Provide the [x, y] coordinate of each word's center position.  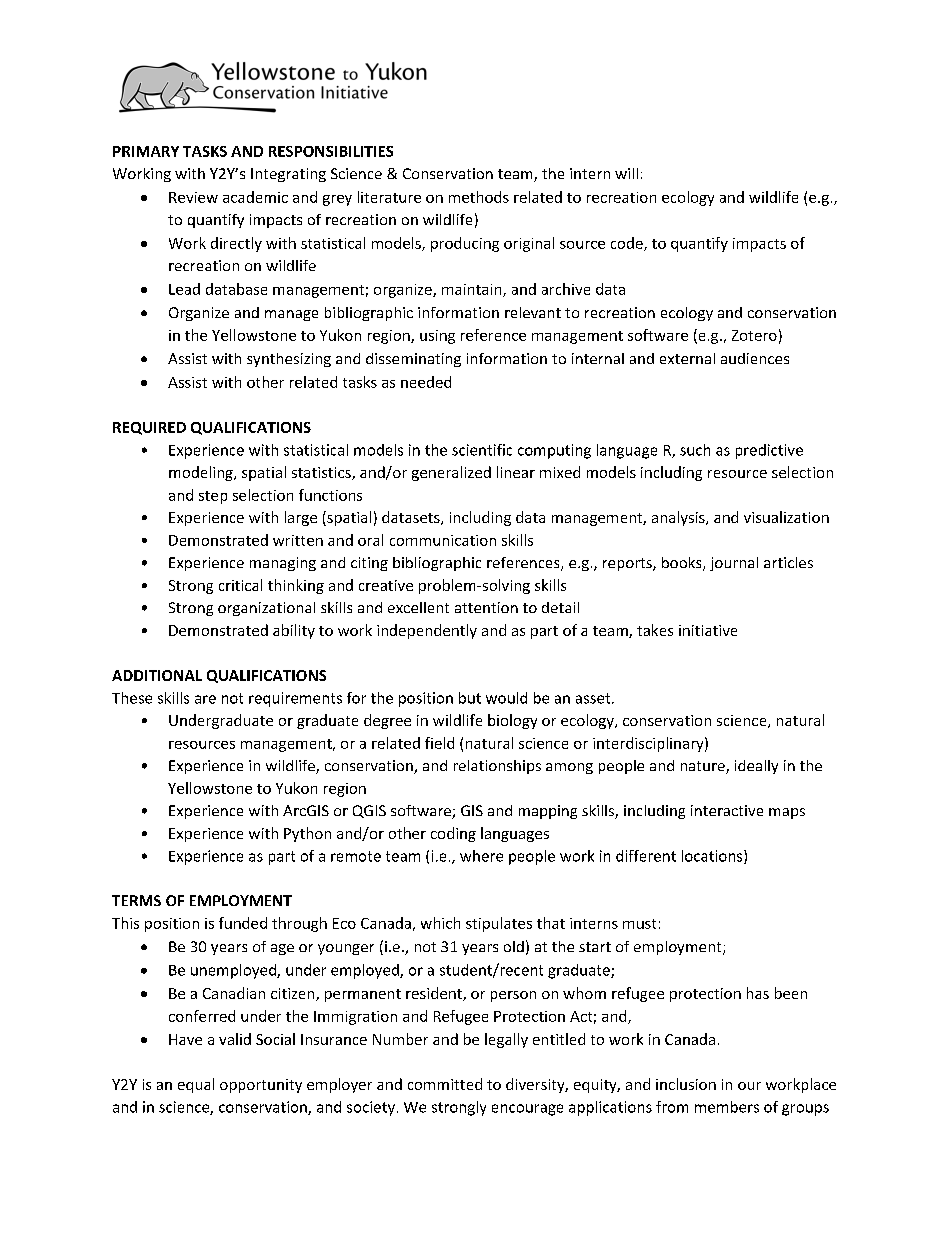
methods [479, 197]
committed [445, 1084]
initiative [708, 630]
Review [193, 197]
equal [196, 1085]
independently [427, 631]
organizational [266, 609]
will [626, 173]
